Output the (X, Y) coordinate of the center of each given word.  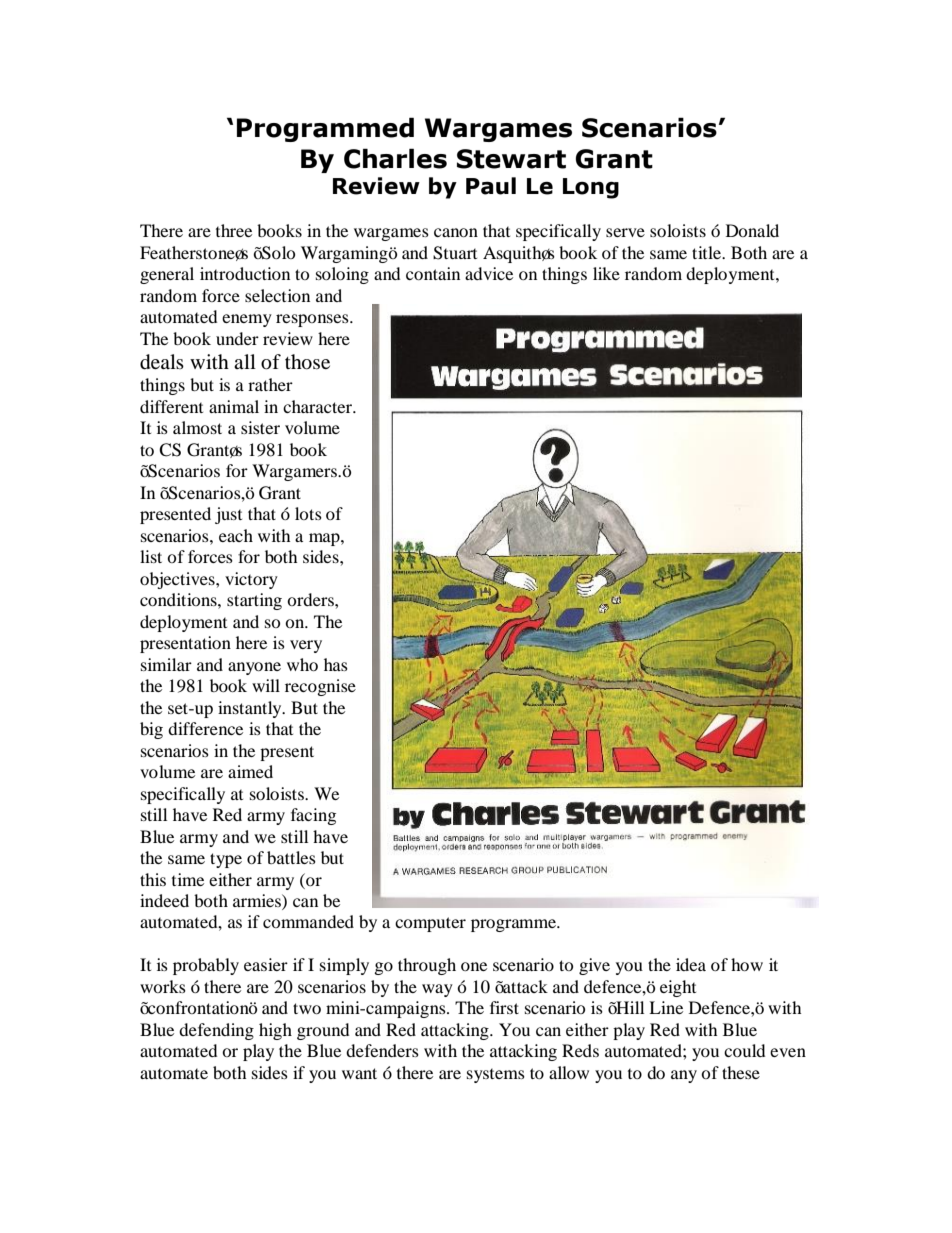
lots (308, 513)
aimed (250, 771)
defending (216, 1031)
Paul (491, 186)
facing (313, 816)
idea (691, 964)
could (744, 1050)
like (606, 273)
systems (496, 1075)
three (234, 230)
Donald (752, 230)
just (228, 515)
